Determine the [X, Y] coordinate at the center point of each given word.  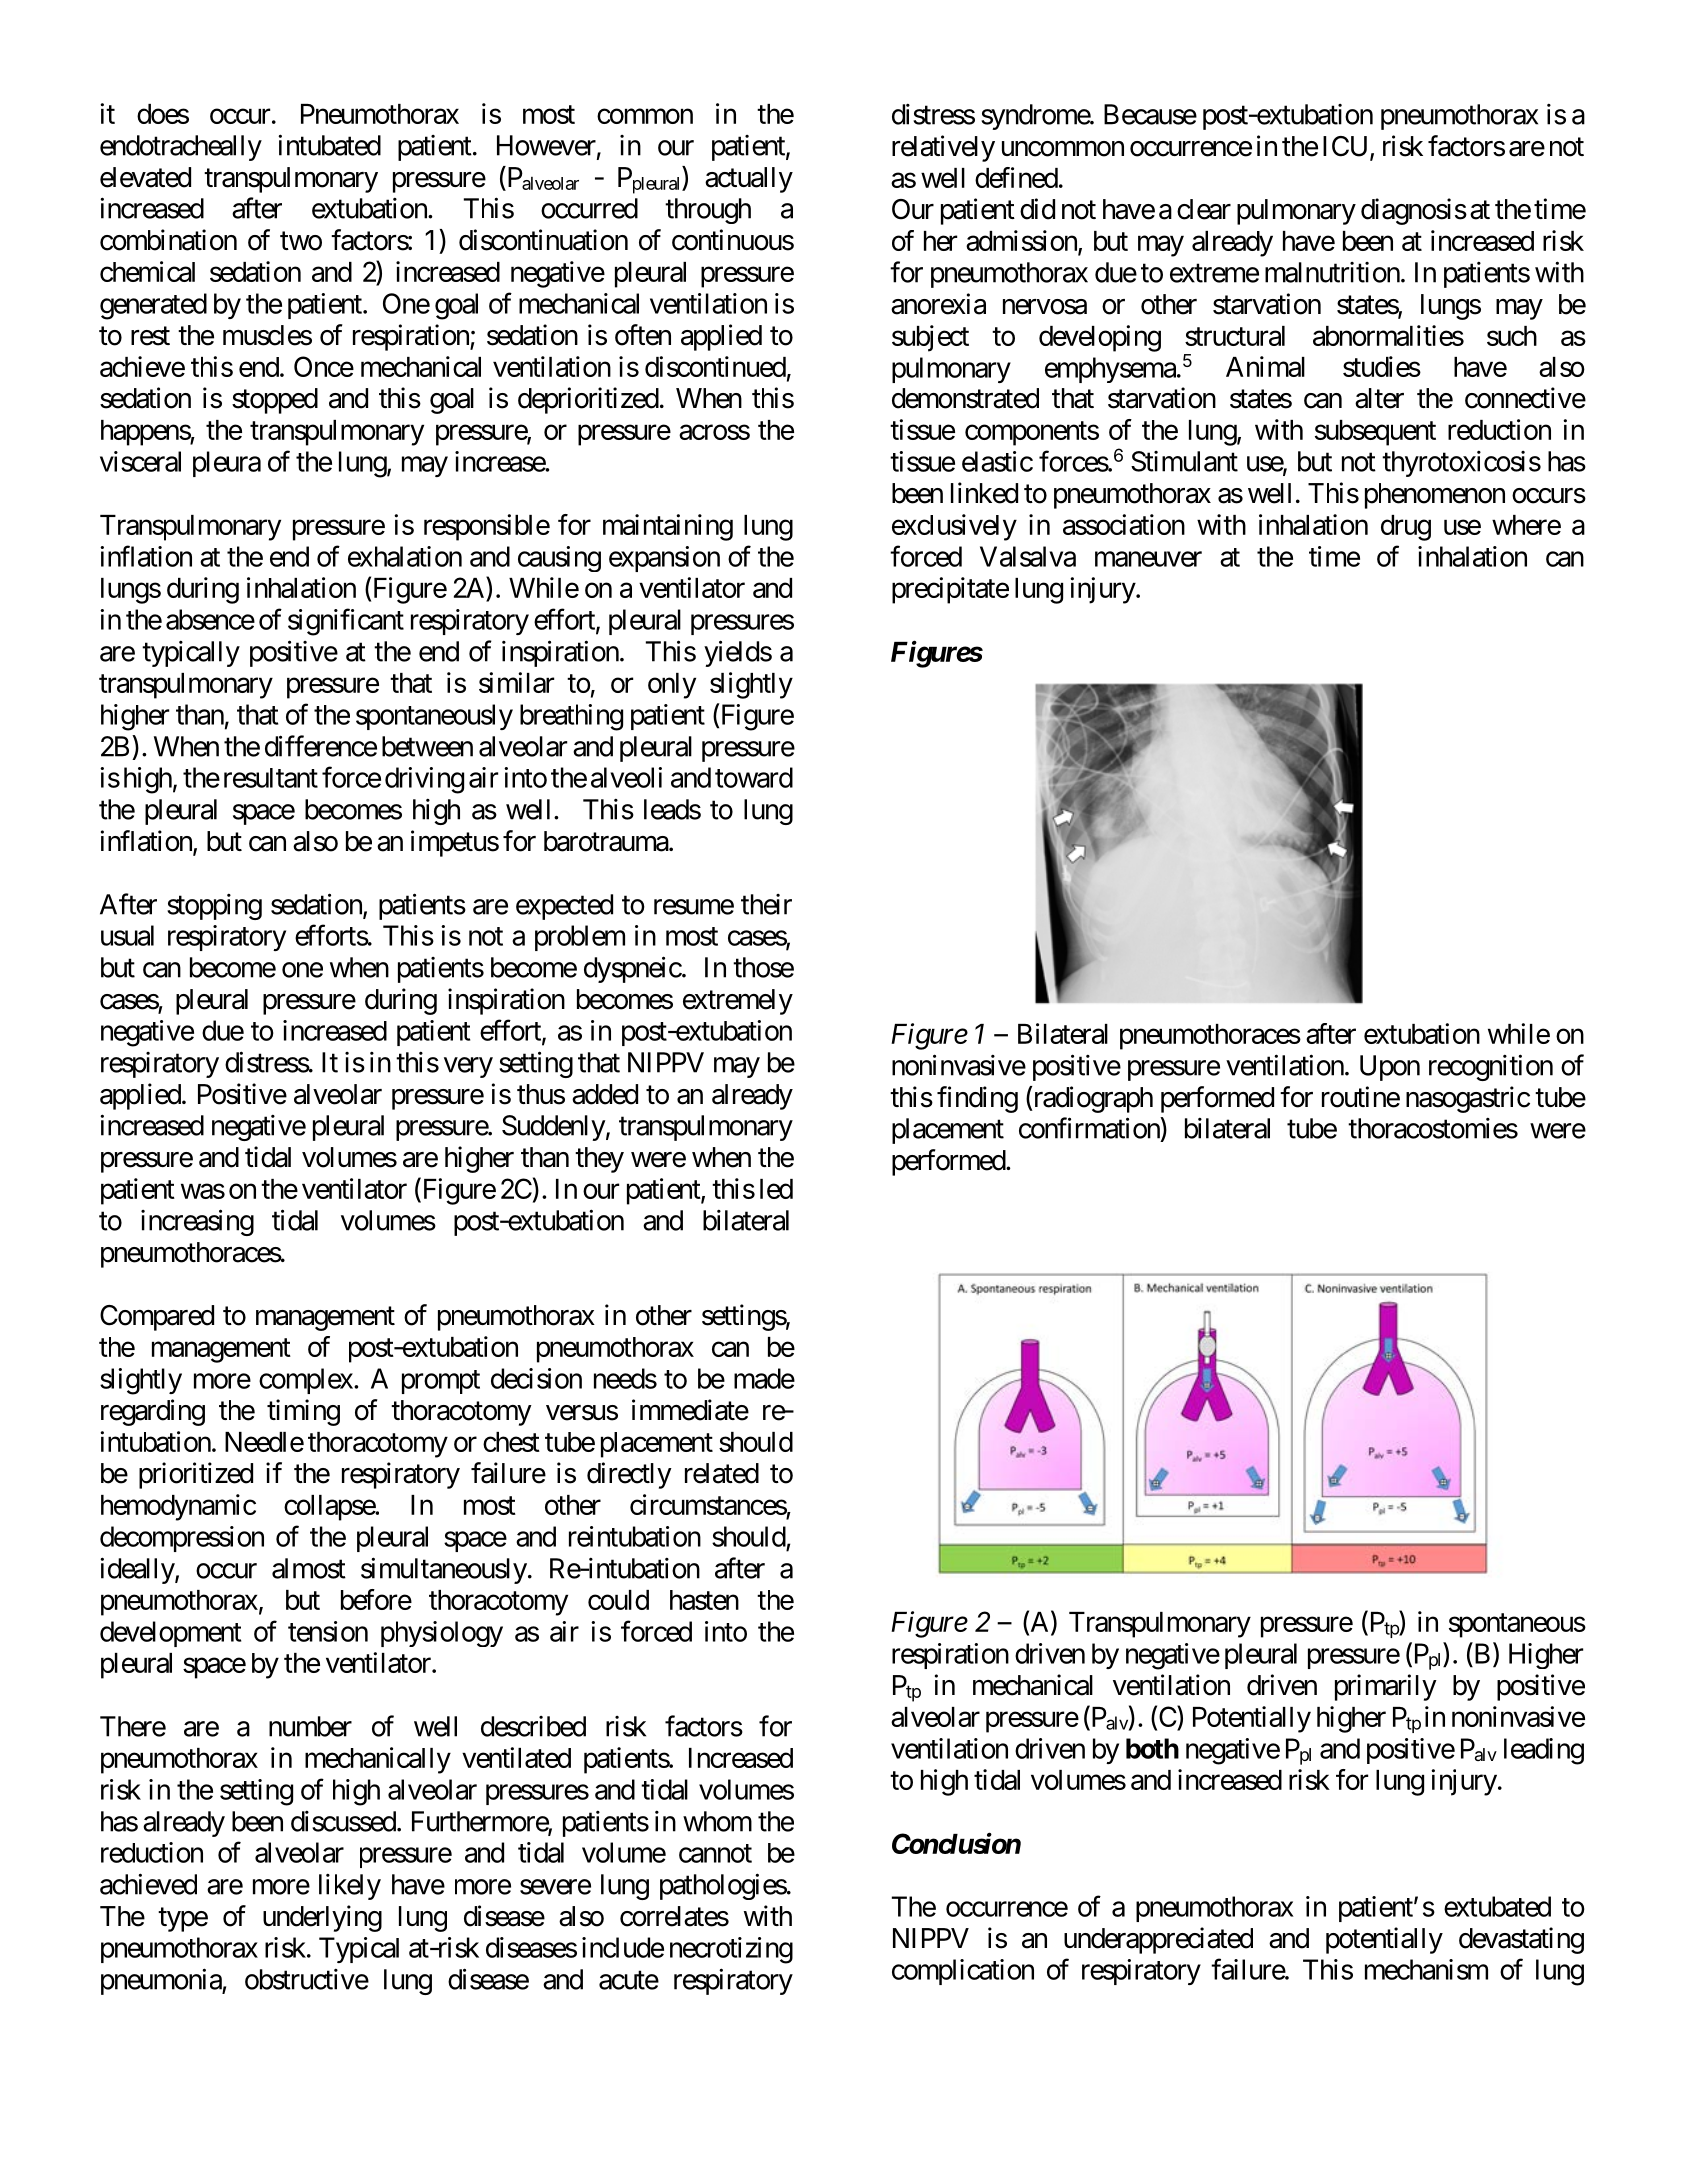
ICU [1345, 146]
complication [963, 1972]
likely [350, 1887]
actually [749, 180]
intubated [329, 145]
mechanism [1426, 1969]
